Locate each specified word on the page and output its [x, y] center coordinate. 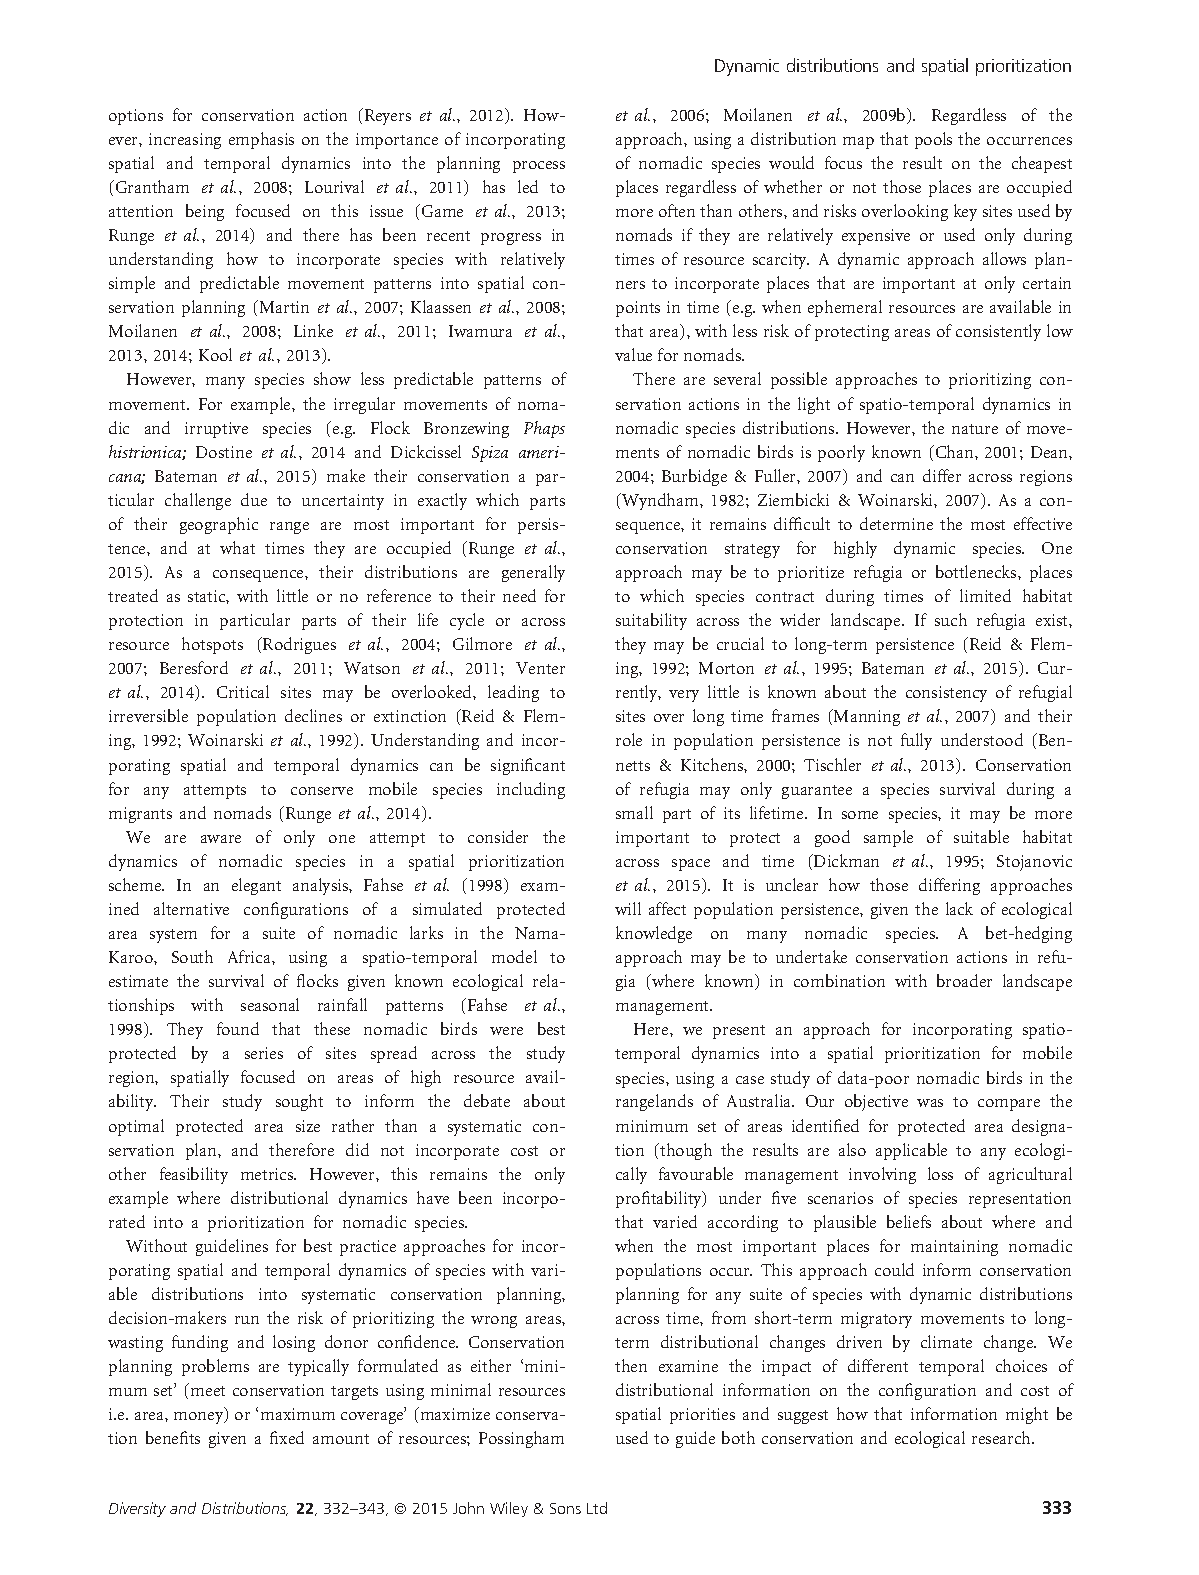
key [965, 212]
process [539, 167]
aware [221, 839]
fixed [287, 1437]
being [205, 212]
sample [888, 838]
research [1002, 1437]
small [634, 812]
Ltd [597, 1508]
